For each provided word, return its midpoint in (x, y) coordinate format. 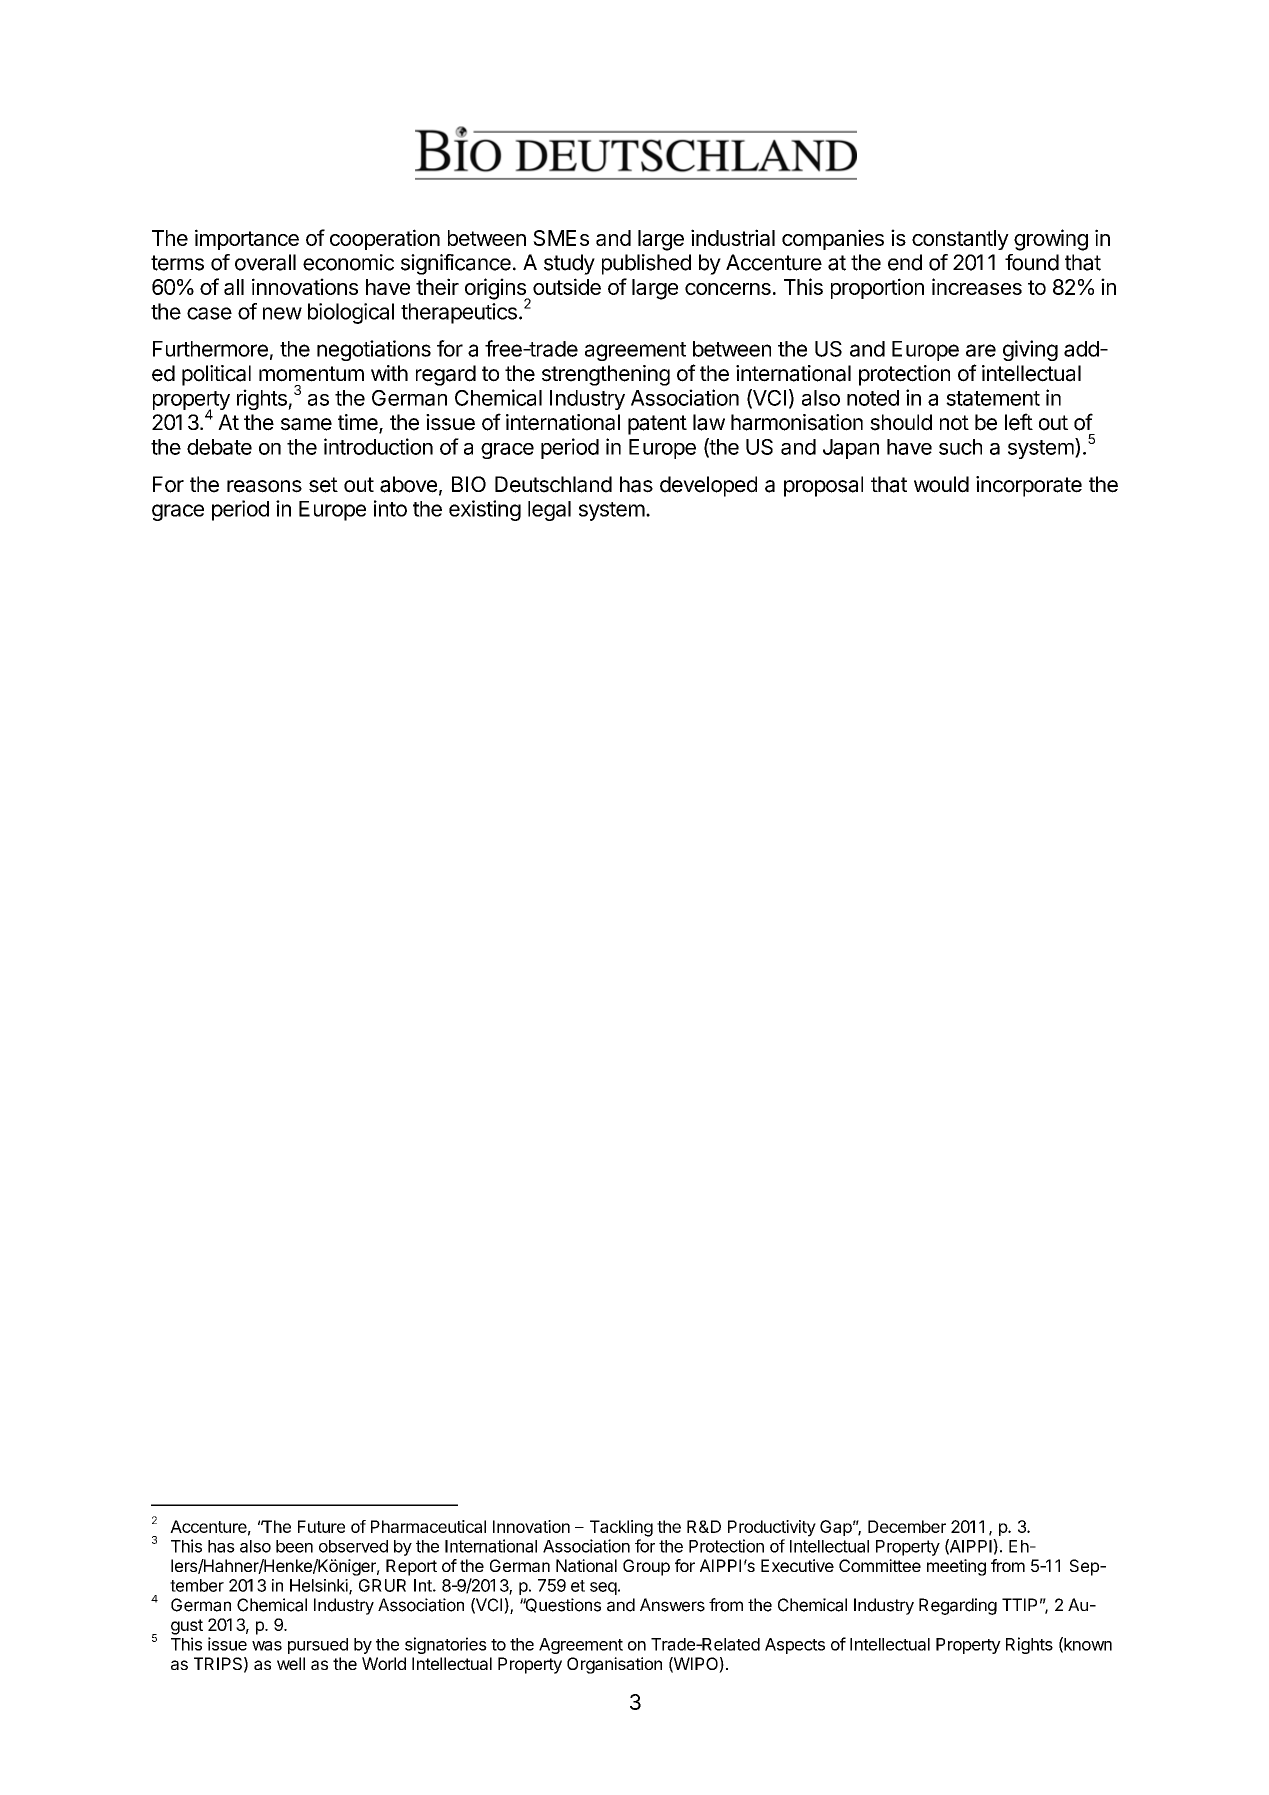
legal (549, 511)
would (941, 484)
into (390, 508)
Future (321, 1526)
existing (485, 510)
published (646, 264)
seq (603, 1588)
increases (977, 286)
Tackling (621, 1528)
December (907, 1526)
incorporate (1029, 486)
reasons (264, 486)
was (267, 1646)
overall (265, 262)
